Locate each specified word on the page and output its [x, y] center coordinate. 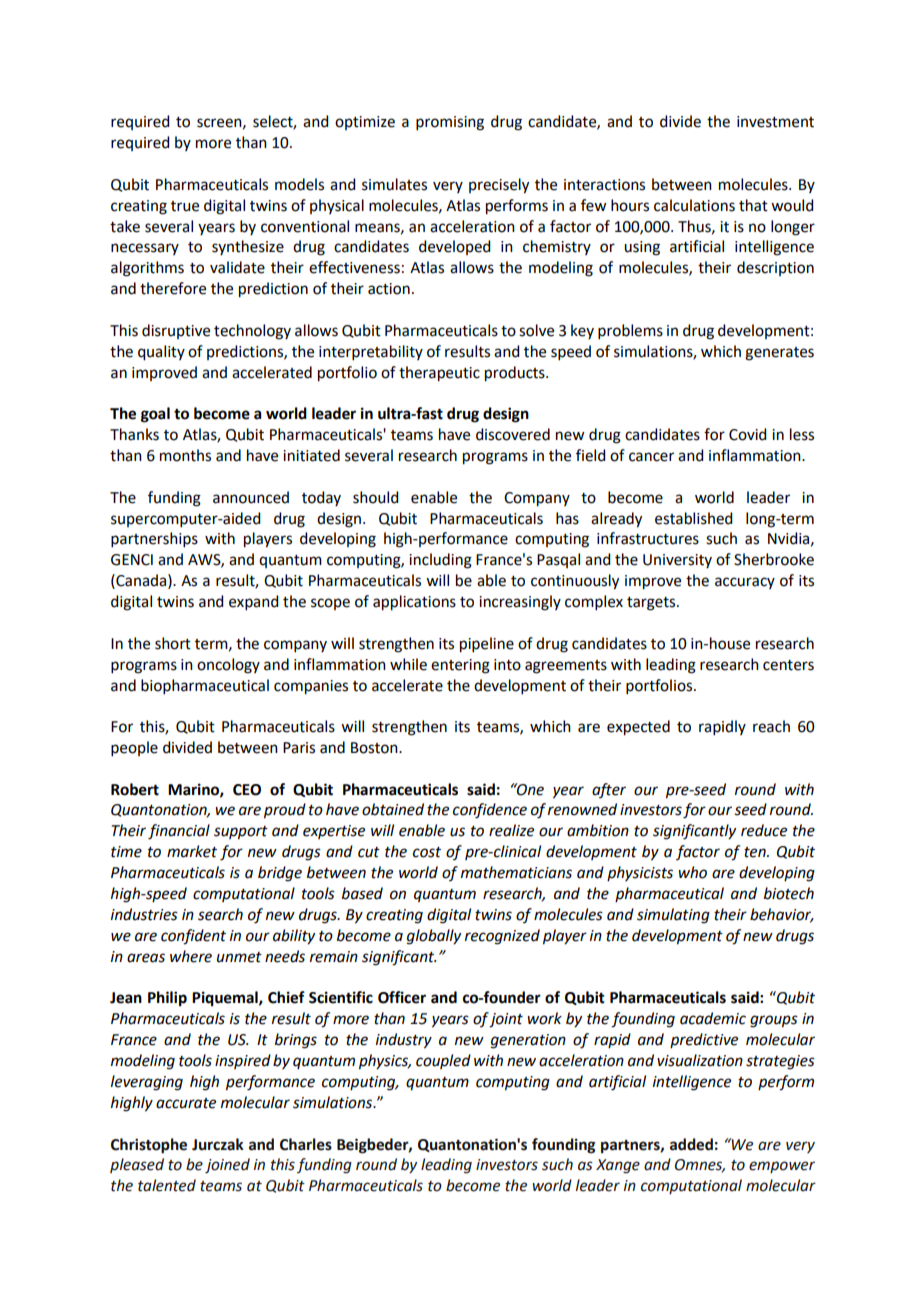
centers [788, 665]
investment [775, 122]
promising [450, 123]
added [691, 1144]
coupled [443, 1061]
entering [460, 666]
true [185, 206]
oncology [228, 666]
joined [227, 1166]
